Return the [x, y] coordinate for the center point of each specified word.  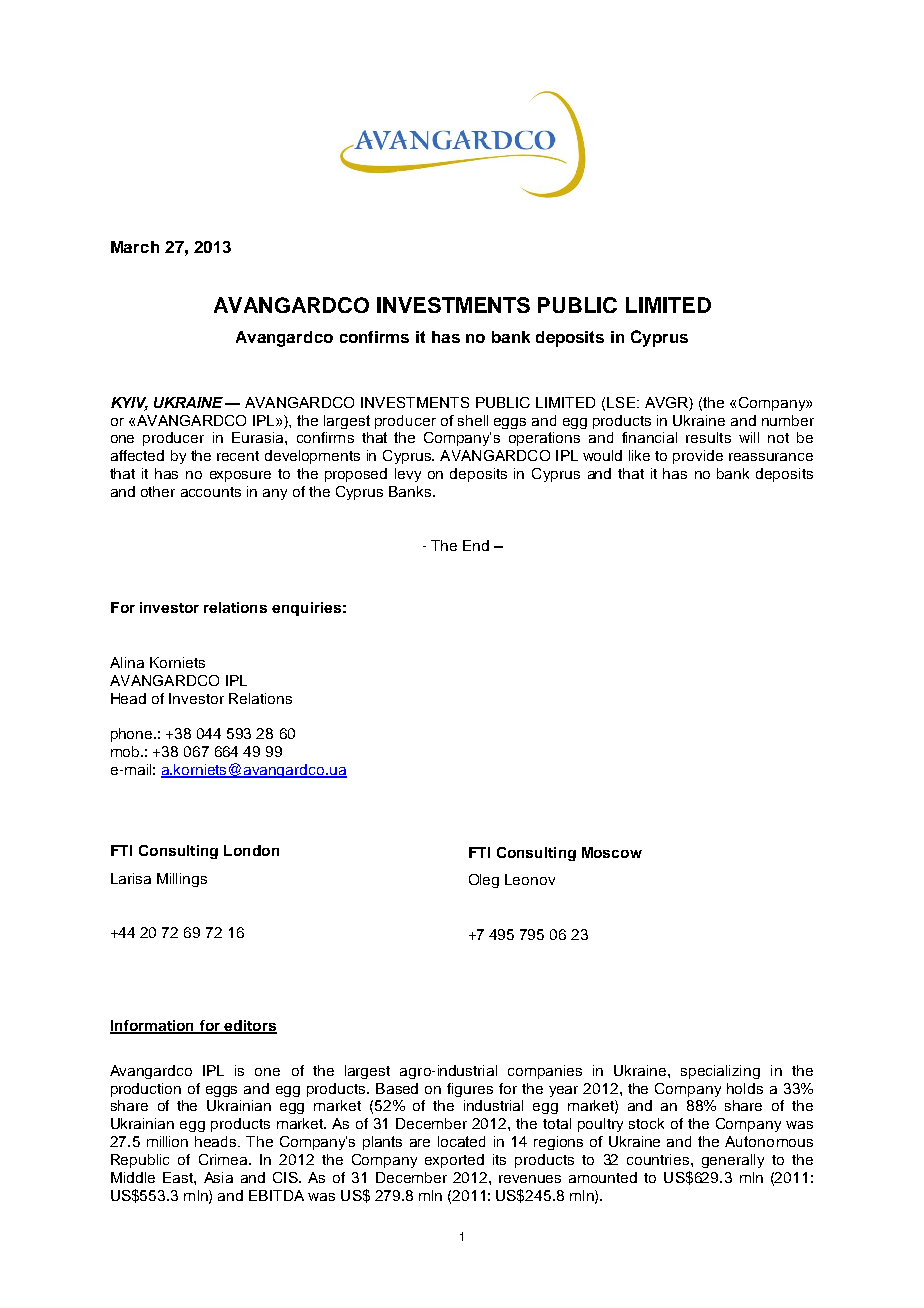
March [135, 247]
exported [454, 1161]
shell [473, 420]
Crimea [224, 1159]
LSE [622, 402]
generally [733, 1161]
